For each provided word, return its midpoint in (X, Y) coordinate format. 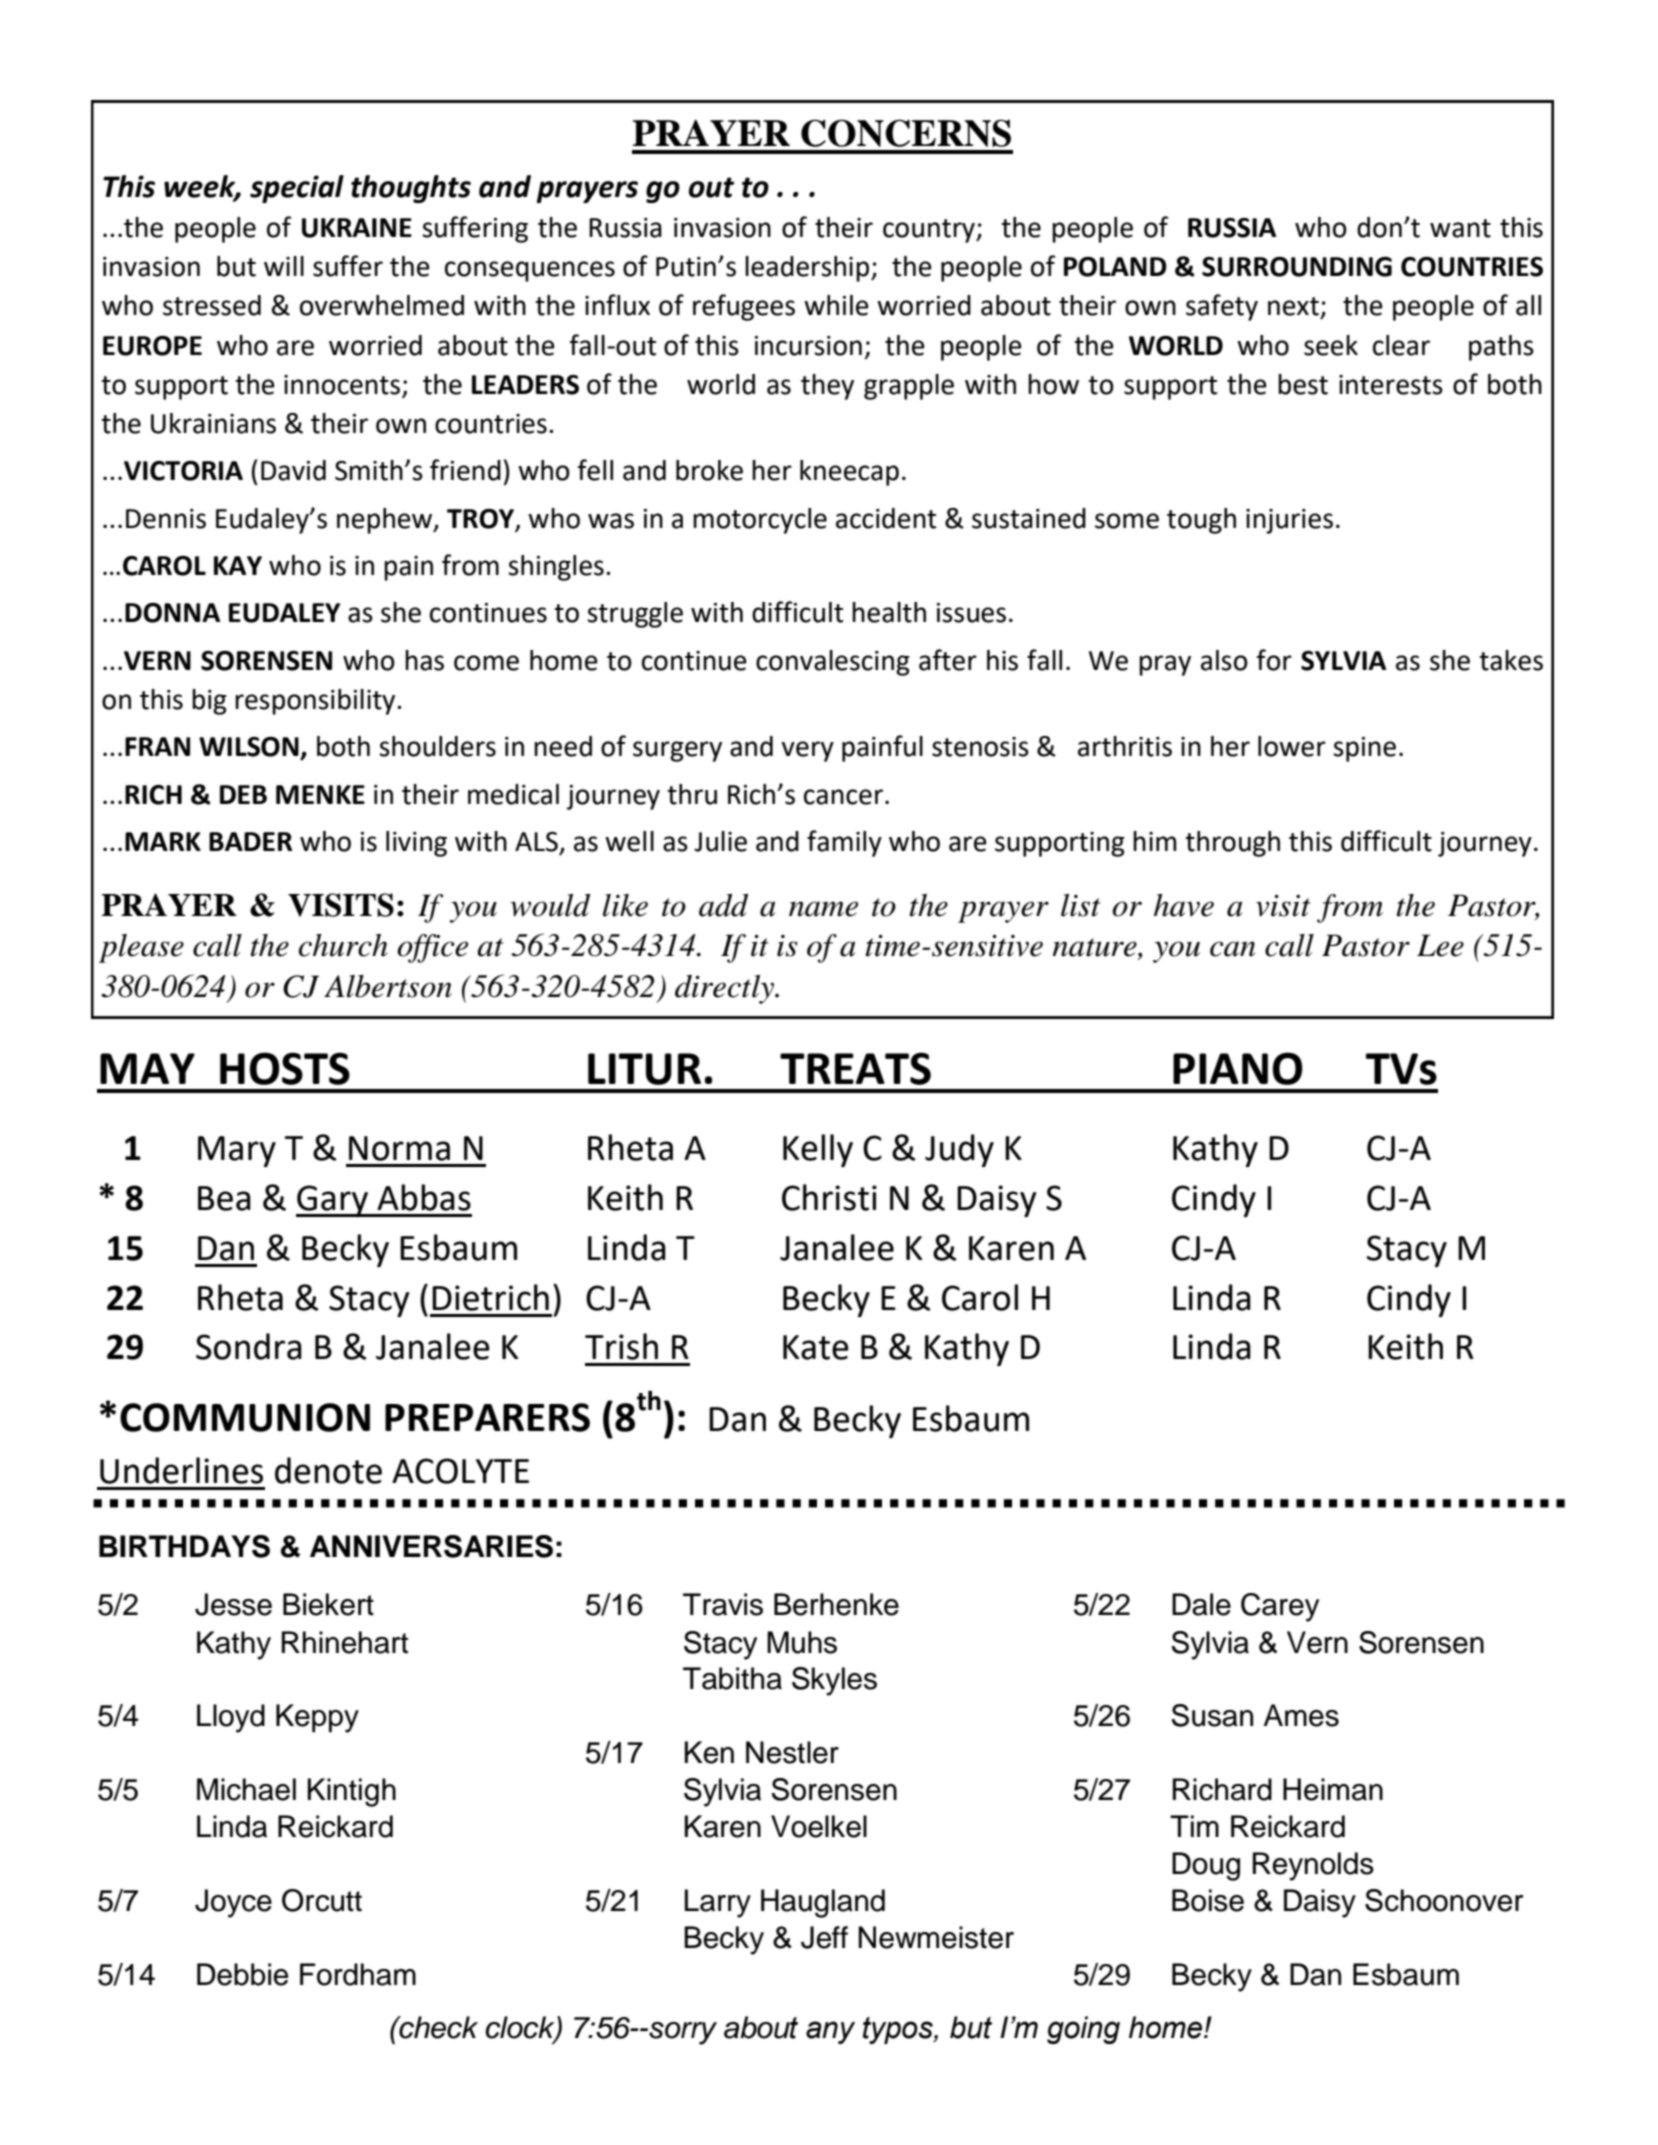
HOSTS (285, 1068)
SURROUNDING (1297, 267)
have (1184, 905)
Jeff (824, 1937)
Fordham (358, 1974)
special (297, 189)
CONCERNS (906, 133)
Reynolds (1313, 1866)
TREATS (855, 1068)
